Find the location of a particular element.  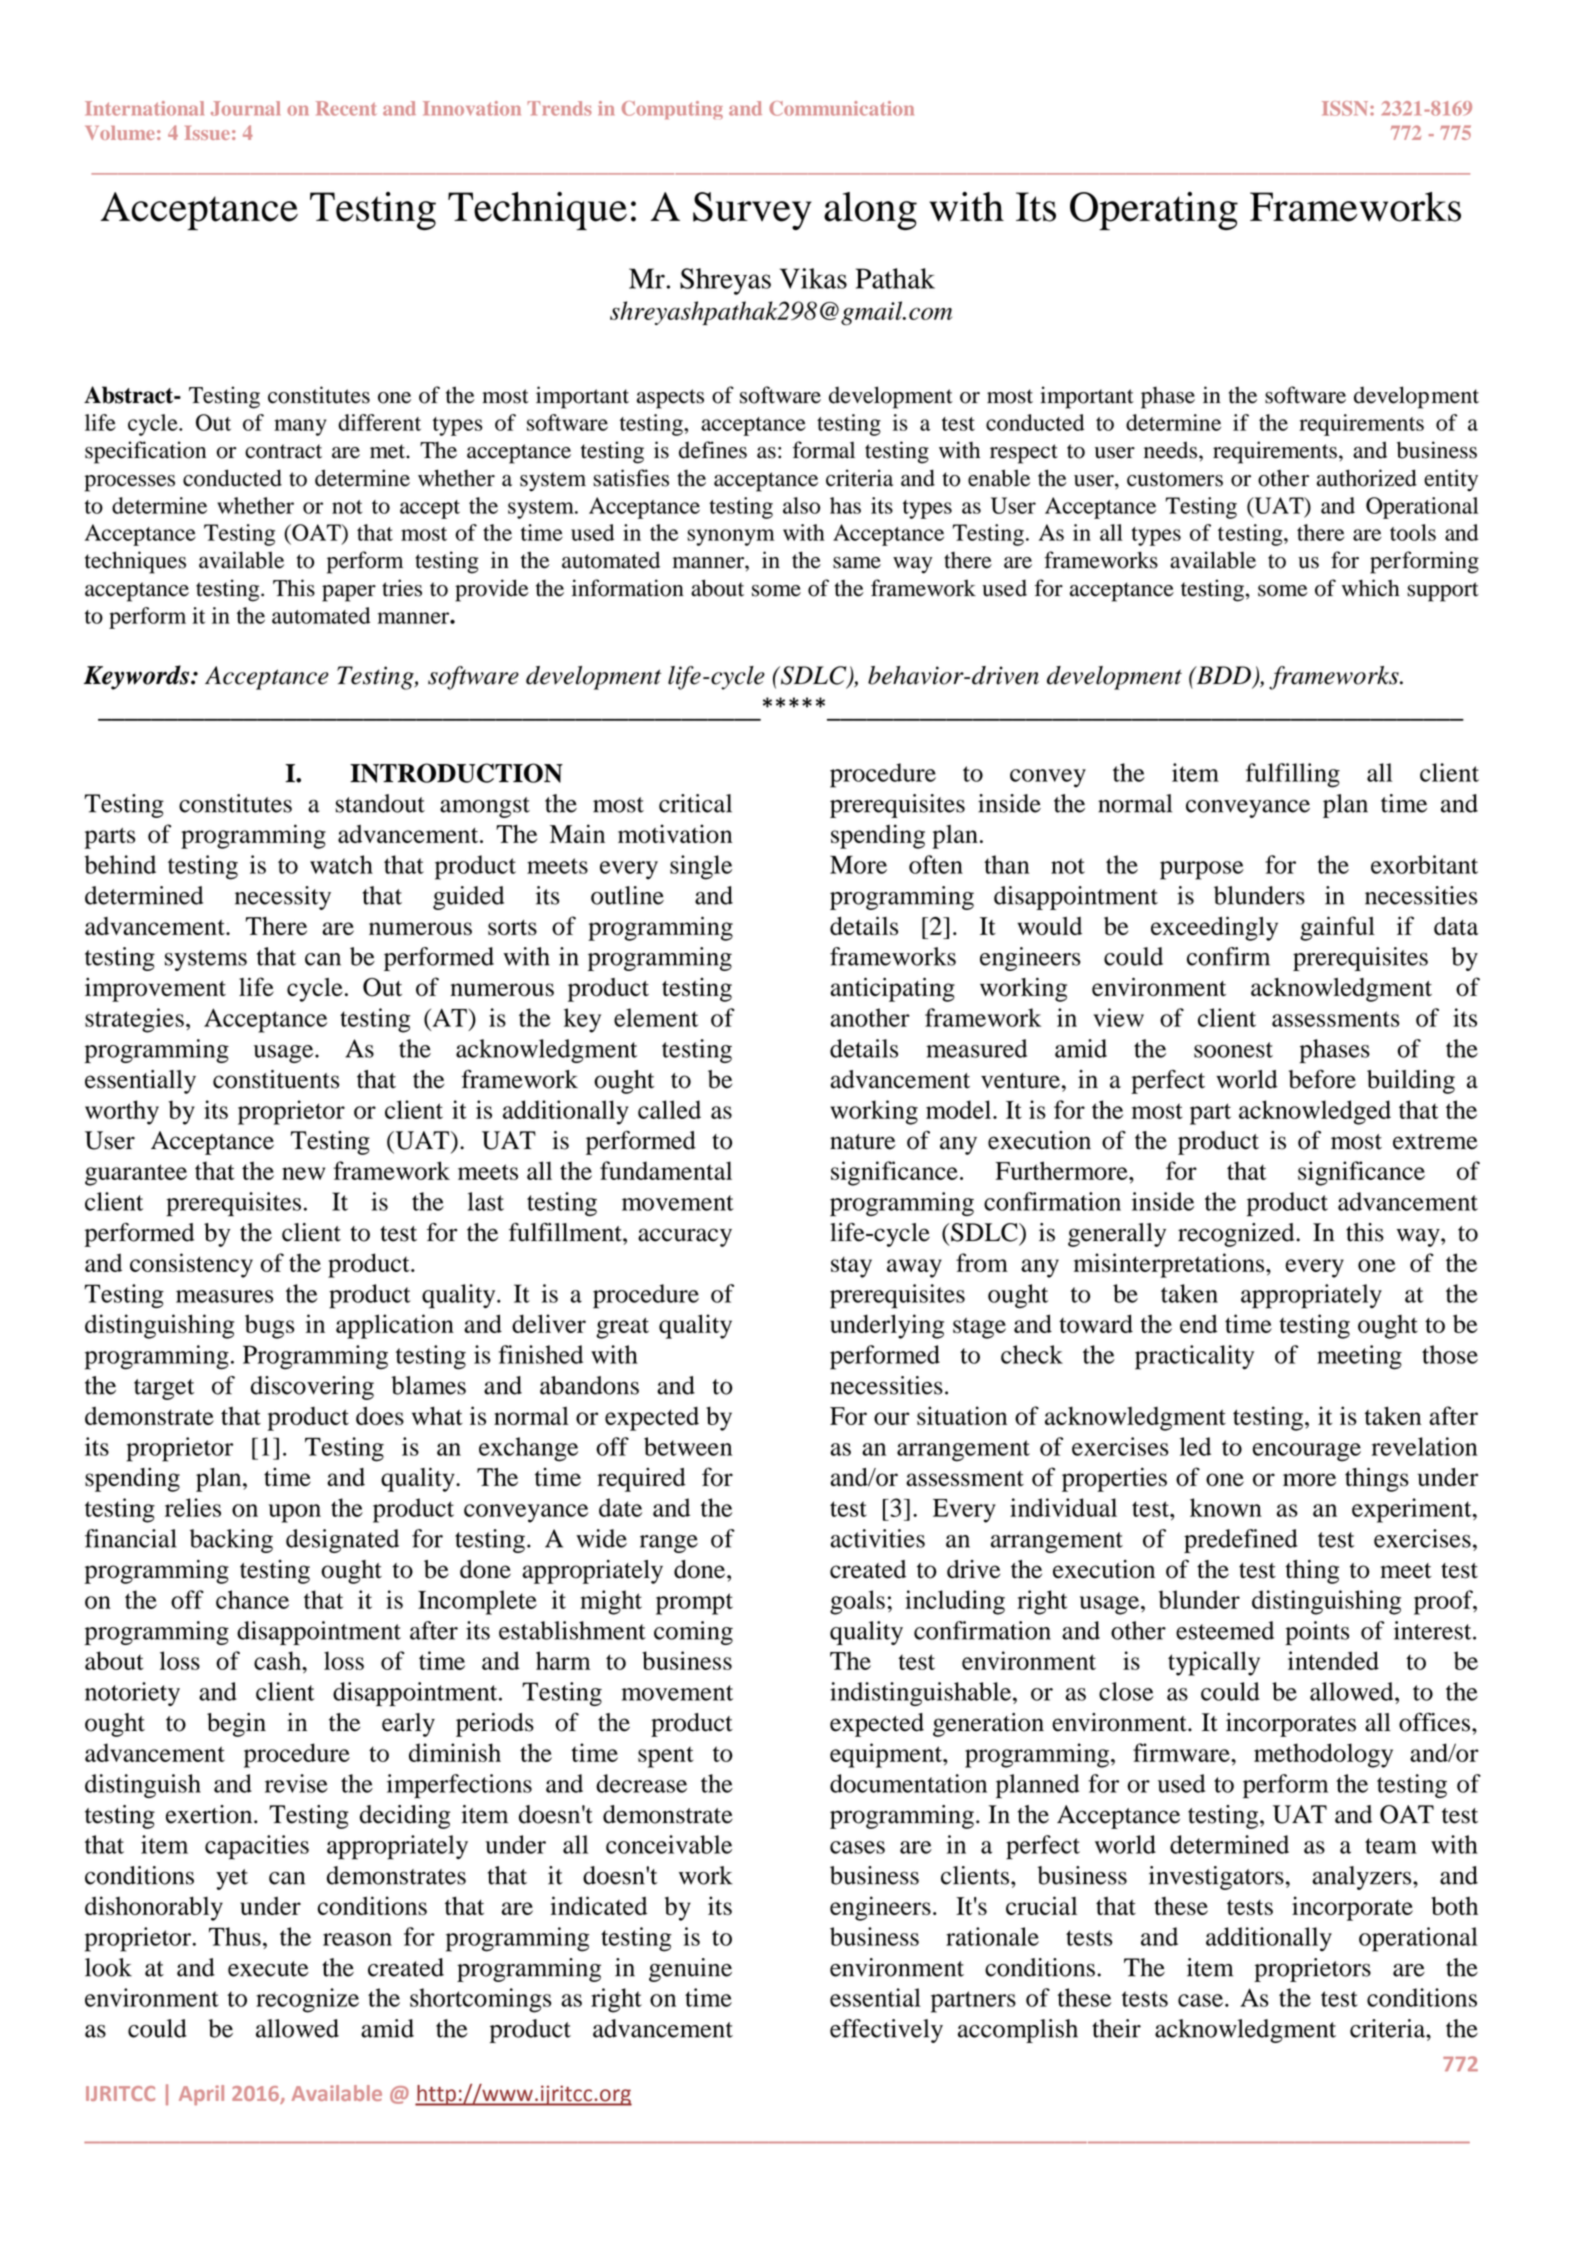

execute is located at coordinates (268, 1969).
